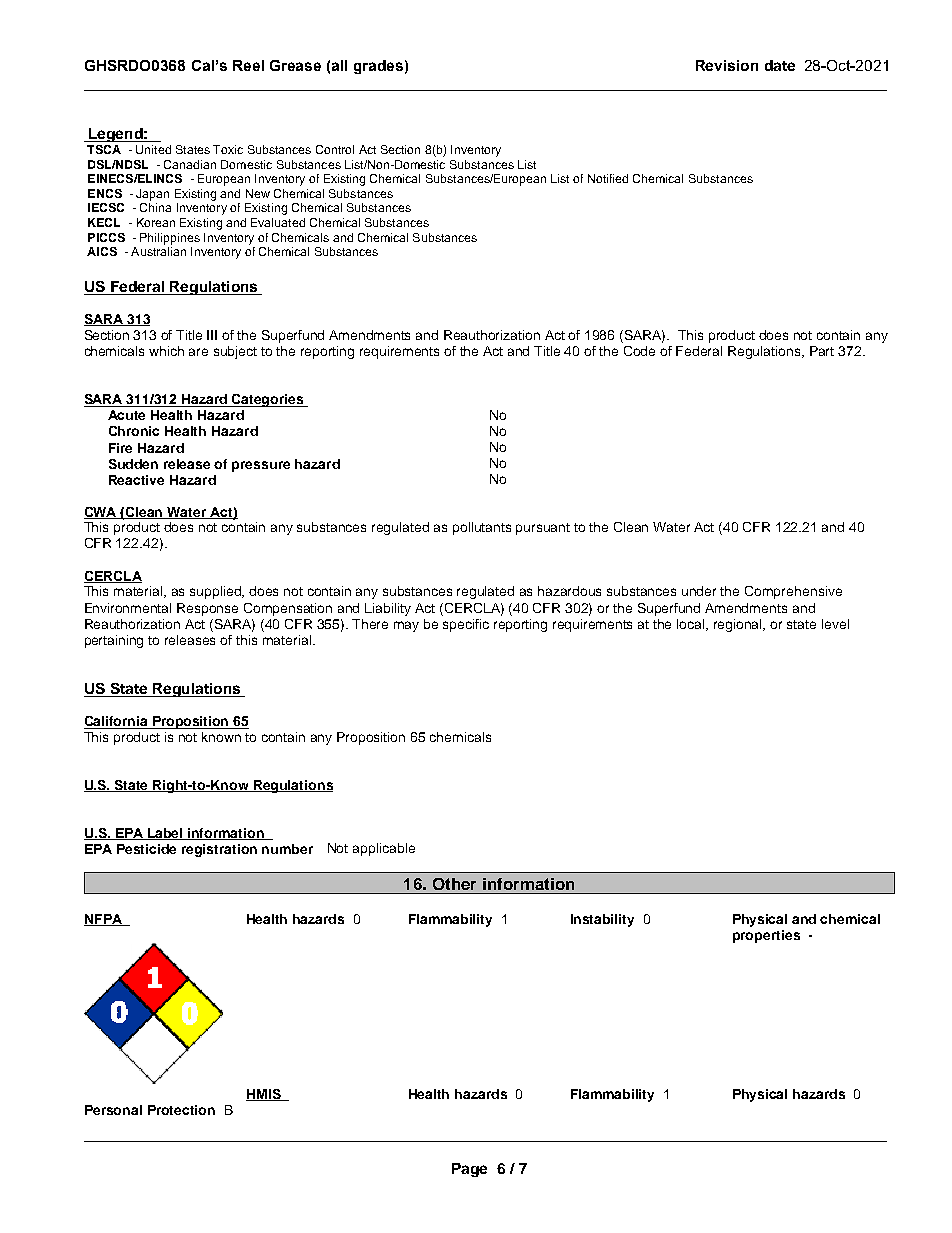 The height and width of the image is (1233, 952). What do you see at coordinates (248, 65) in the image?
I see `Reel` at bounding box center [248, 65].
